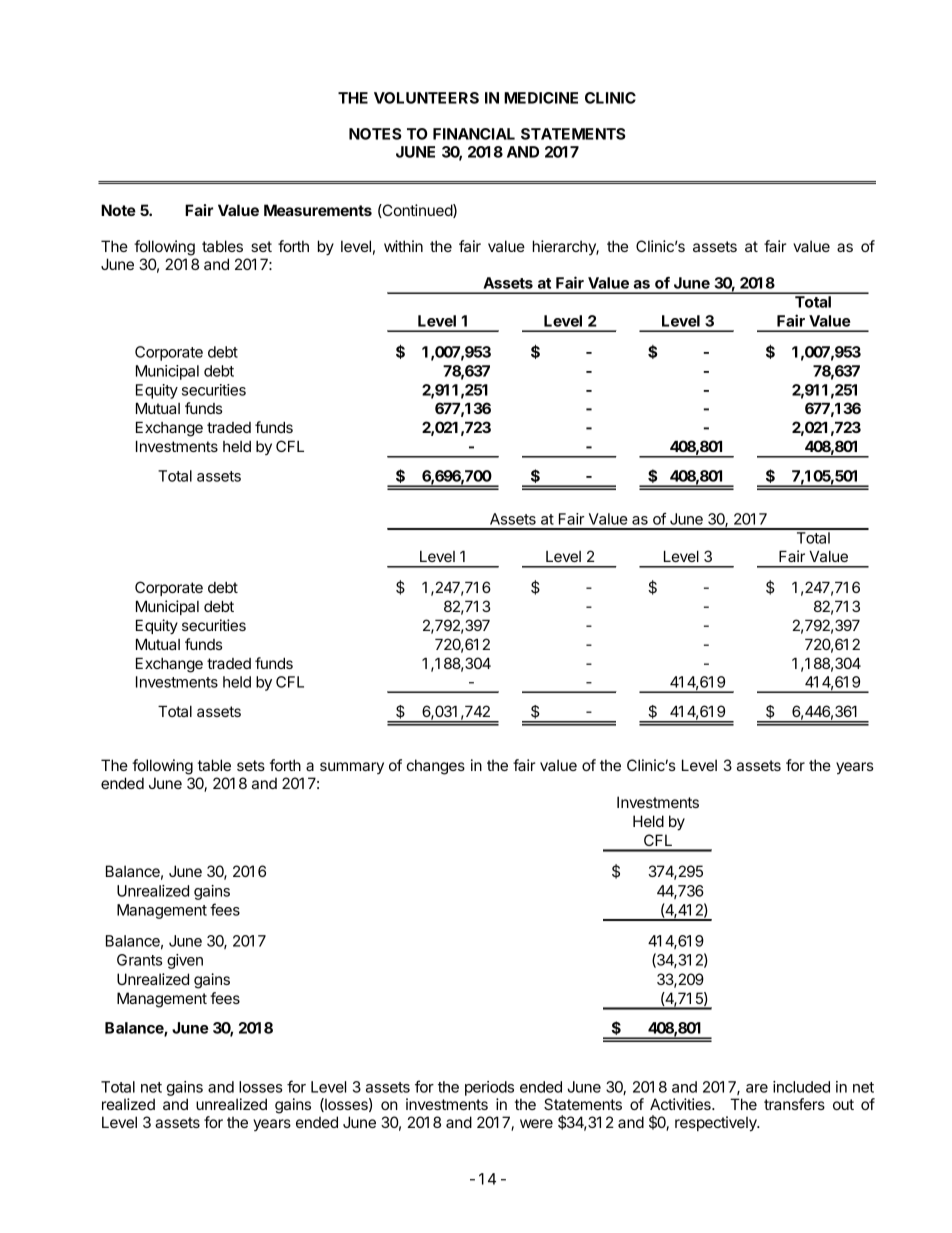 The image size is (952, 1233). What do you see at coordinates (541, 98) in the page?
I see `MEDICINE` at bounding box center [541, 98].
